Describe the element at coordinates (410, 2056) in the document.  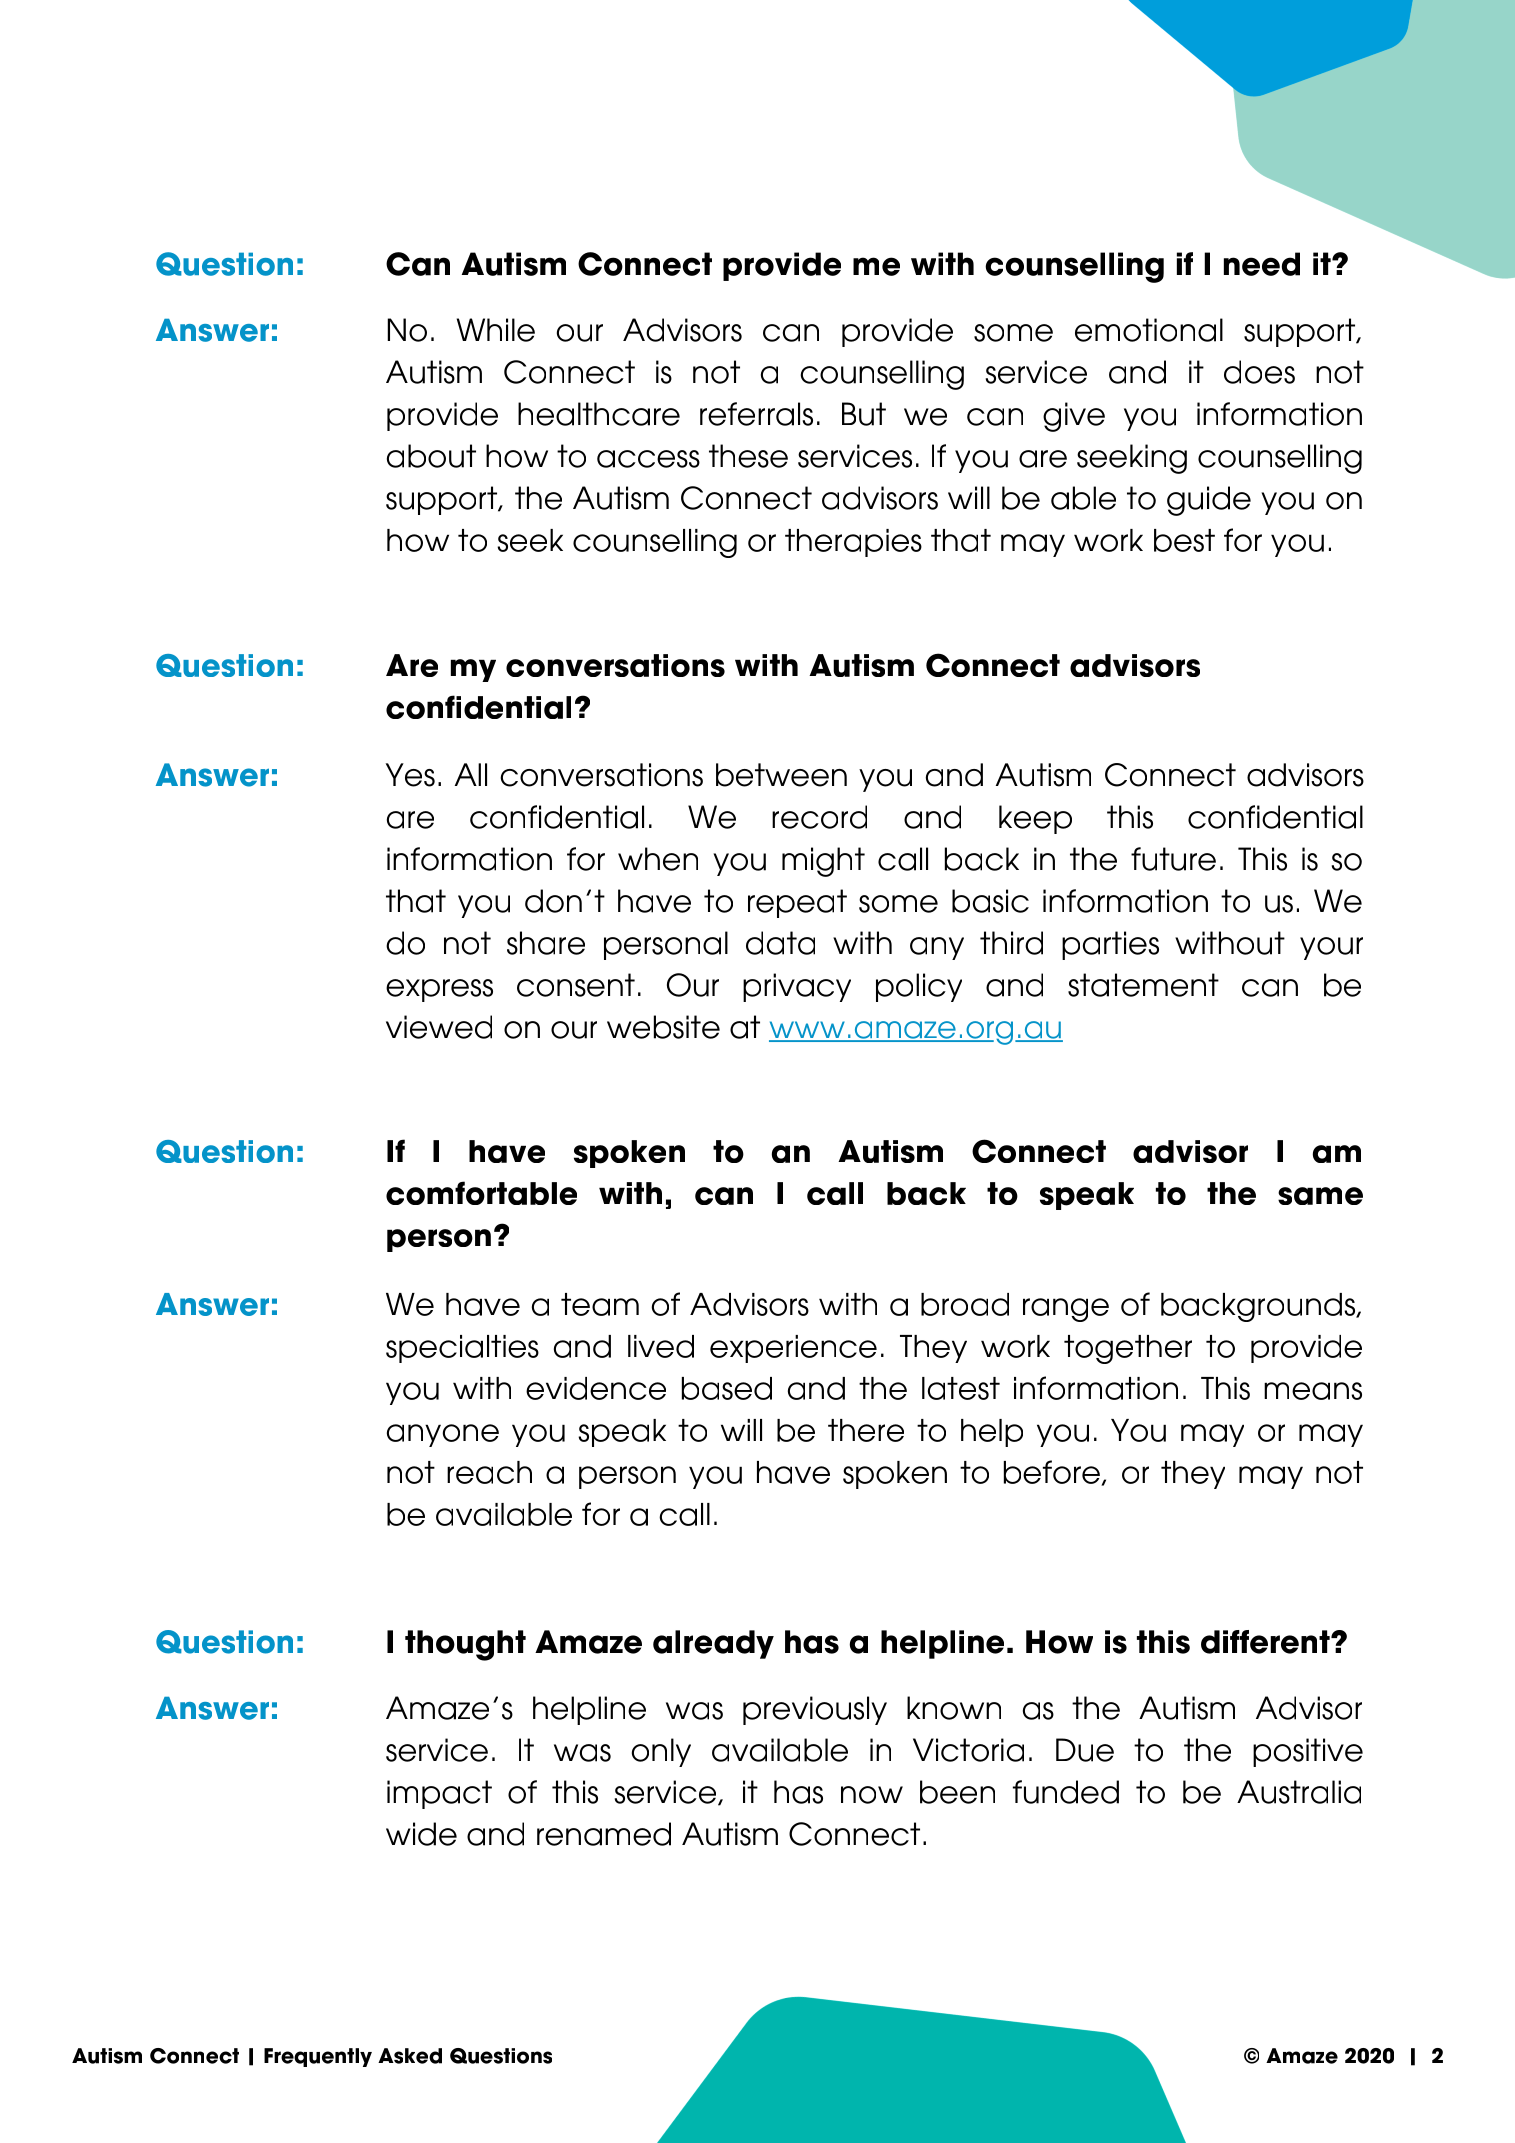
I see `Asked` at that location.
